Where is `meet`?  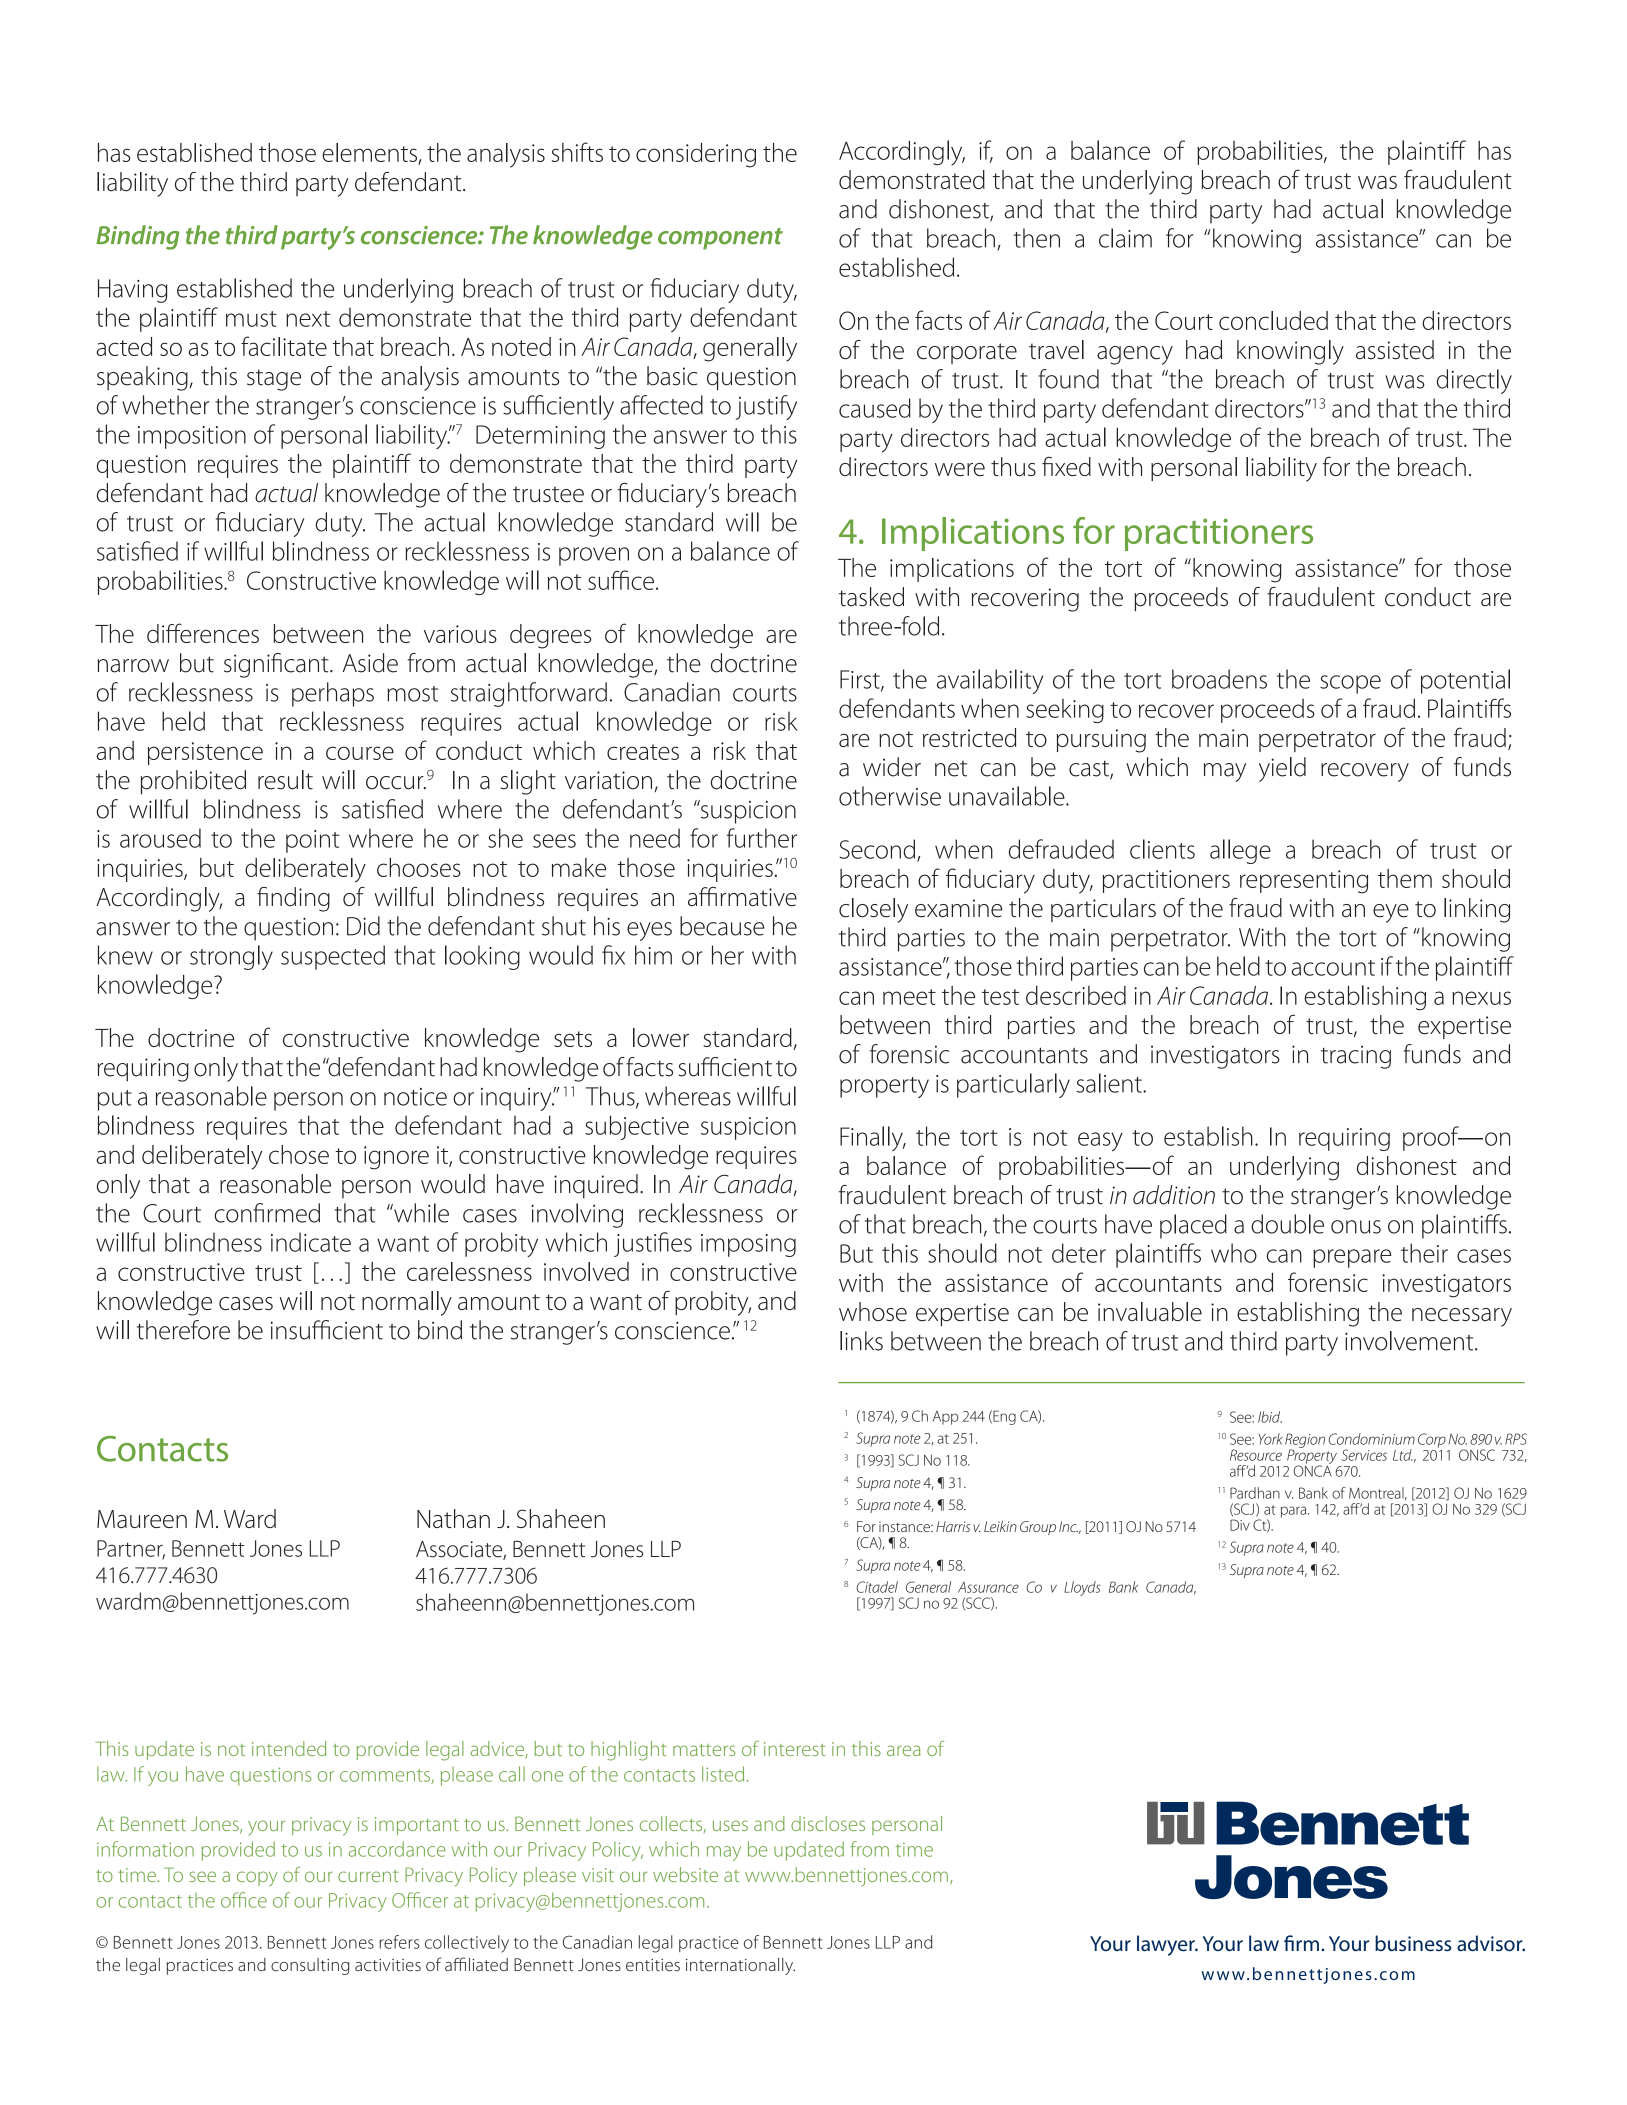
meet is located at coordinates (909, 997).
